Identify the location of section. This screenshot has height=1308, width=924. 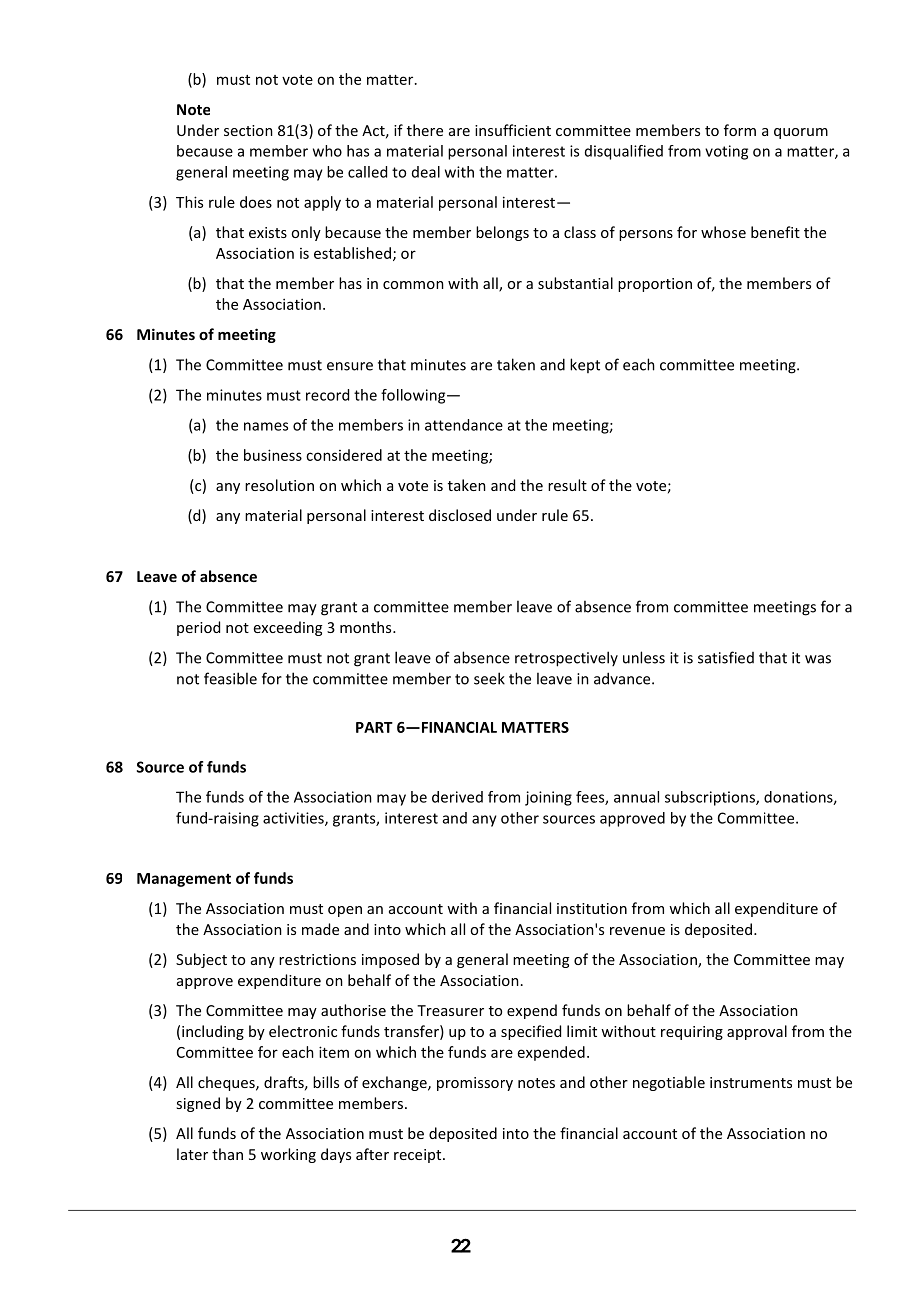
(248, 130).
